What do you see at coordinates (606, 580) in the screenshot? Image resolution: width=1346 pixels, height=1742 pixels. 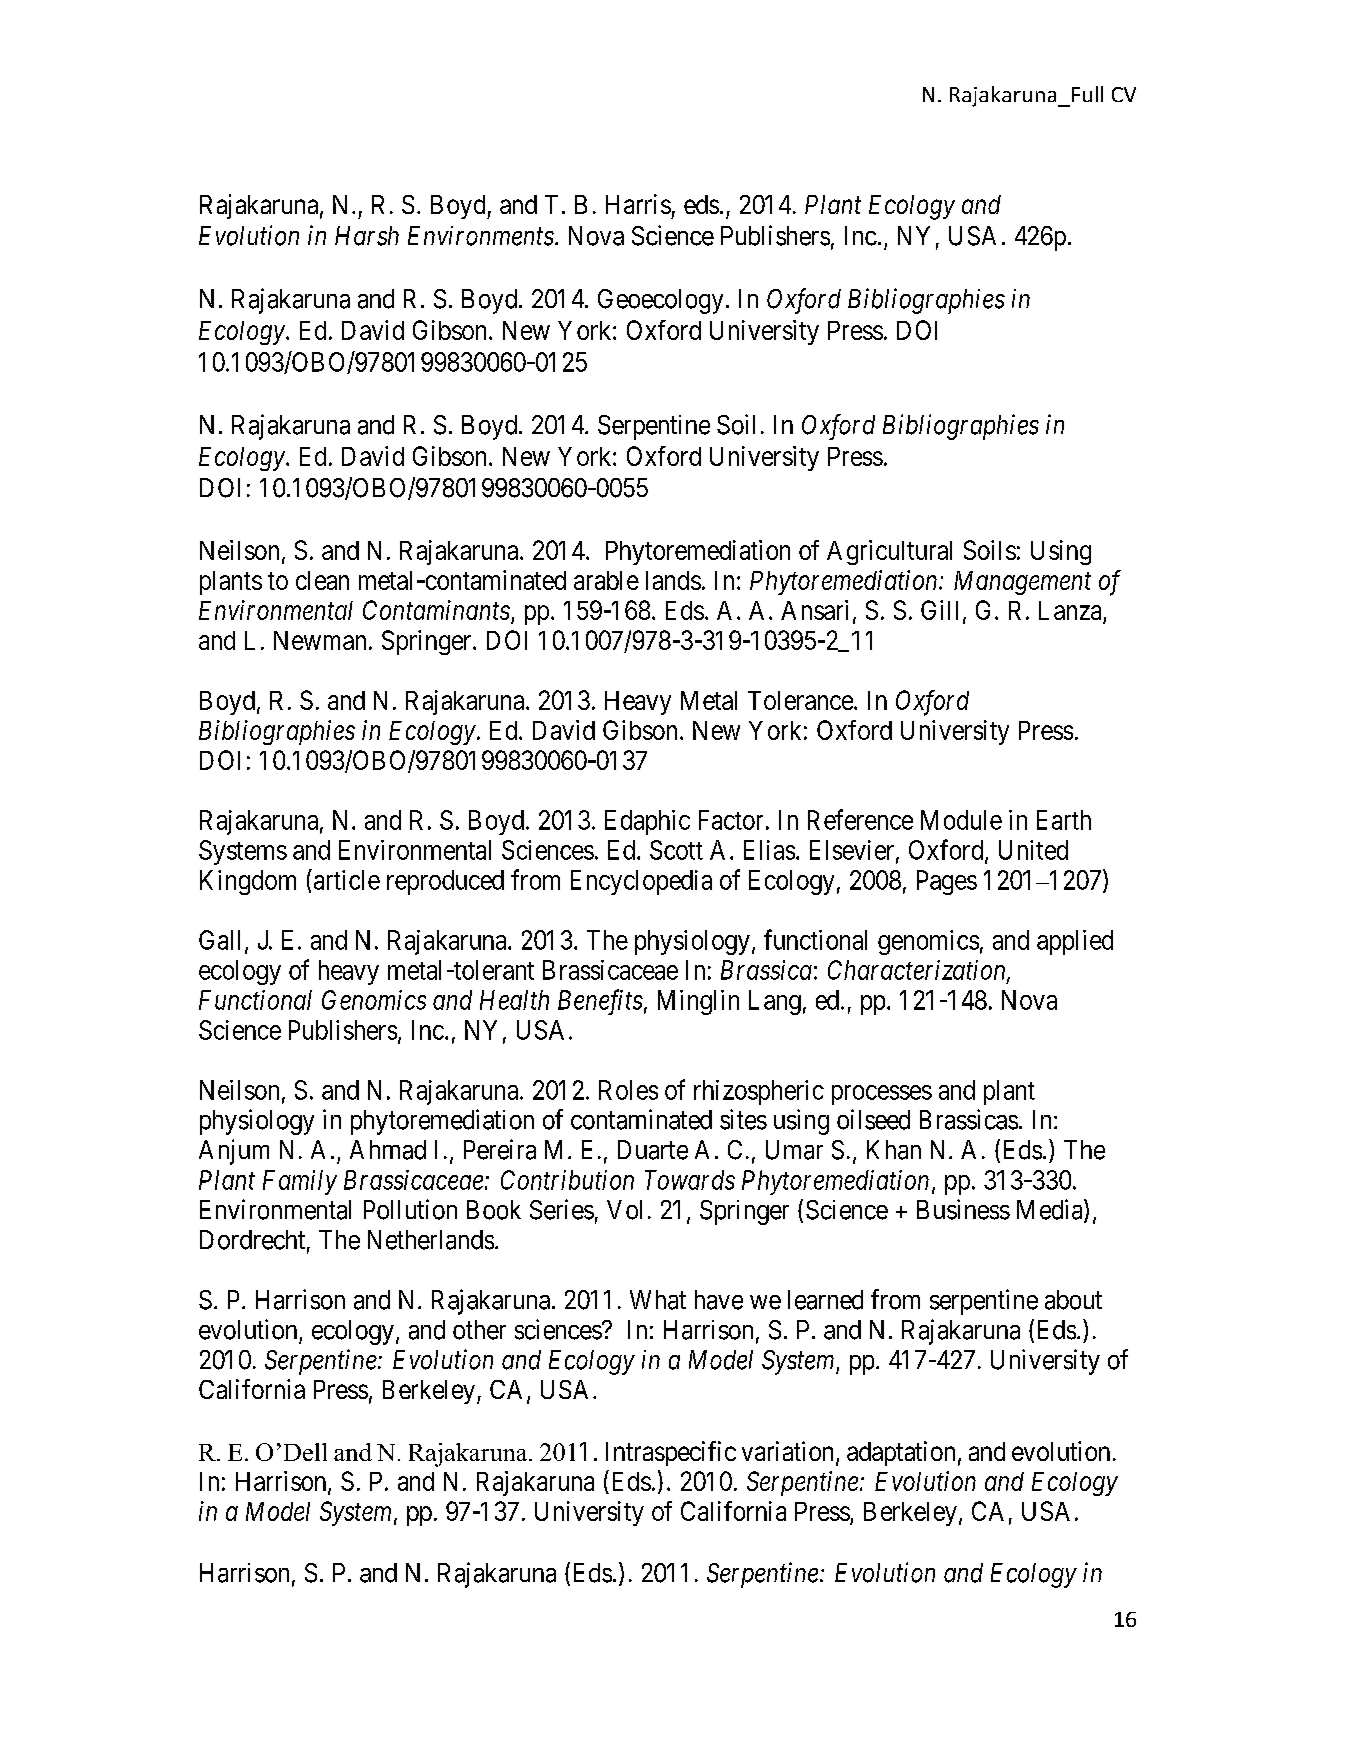 I see `arable` at bounding box center [606, 580].
